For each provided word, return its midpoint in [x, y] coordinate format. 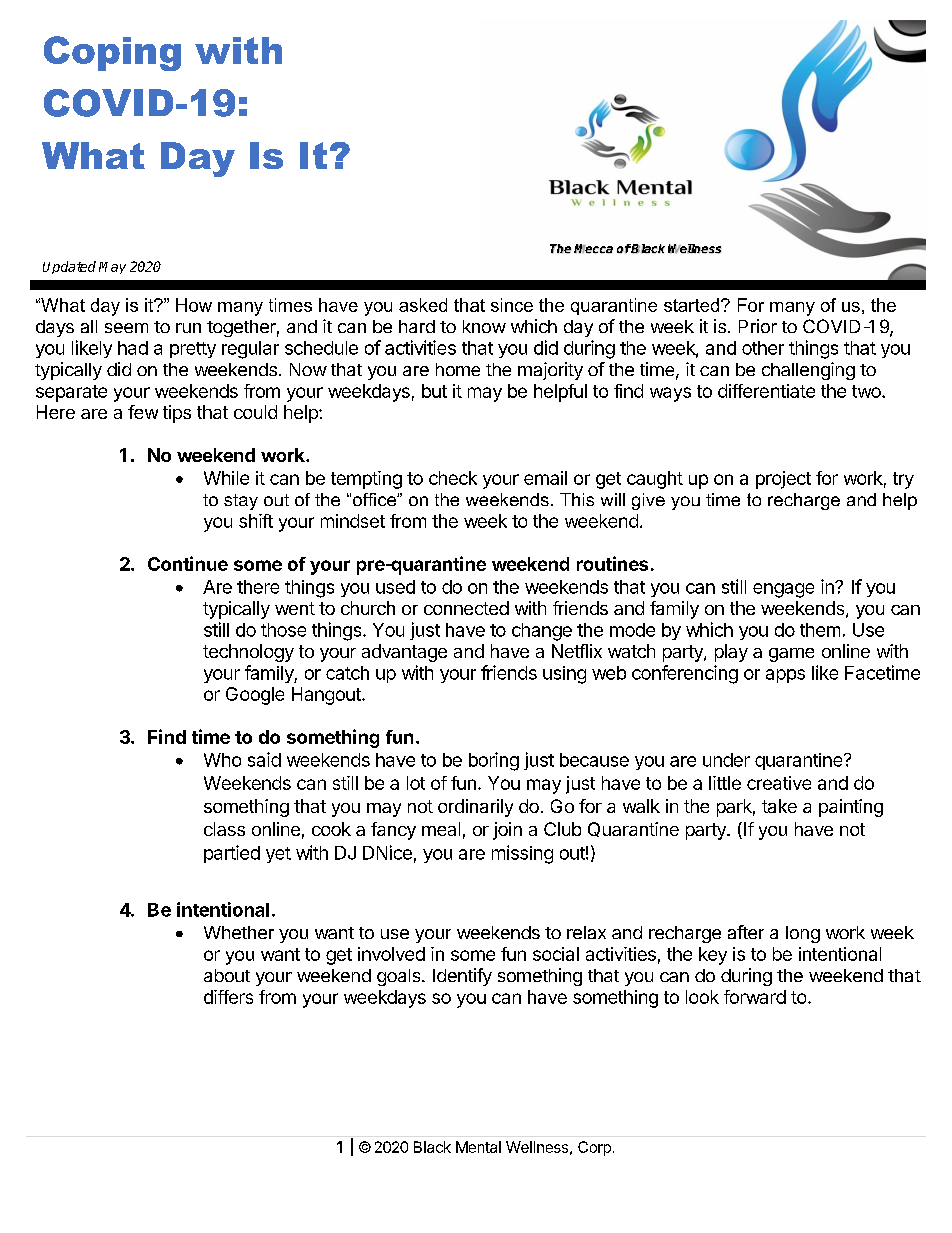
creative [779, 783]
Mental [478, 1147]
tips [177, 414]
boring [494, 761]
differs [228, 997]
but [434, 391]
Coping [112, 53]
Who [222, 760]
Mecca [593, 249]
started [693, 305]
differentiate [766, 391]
